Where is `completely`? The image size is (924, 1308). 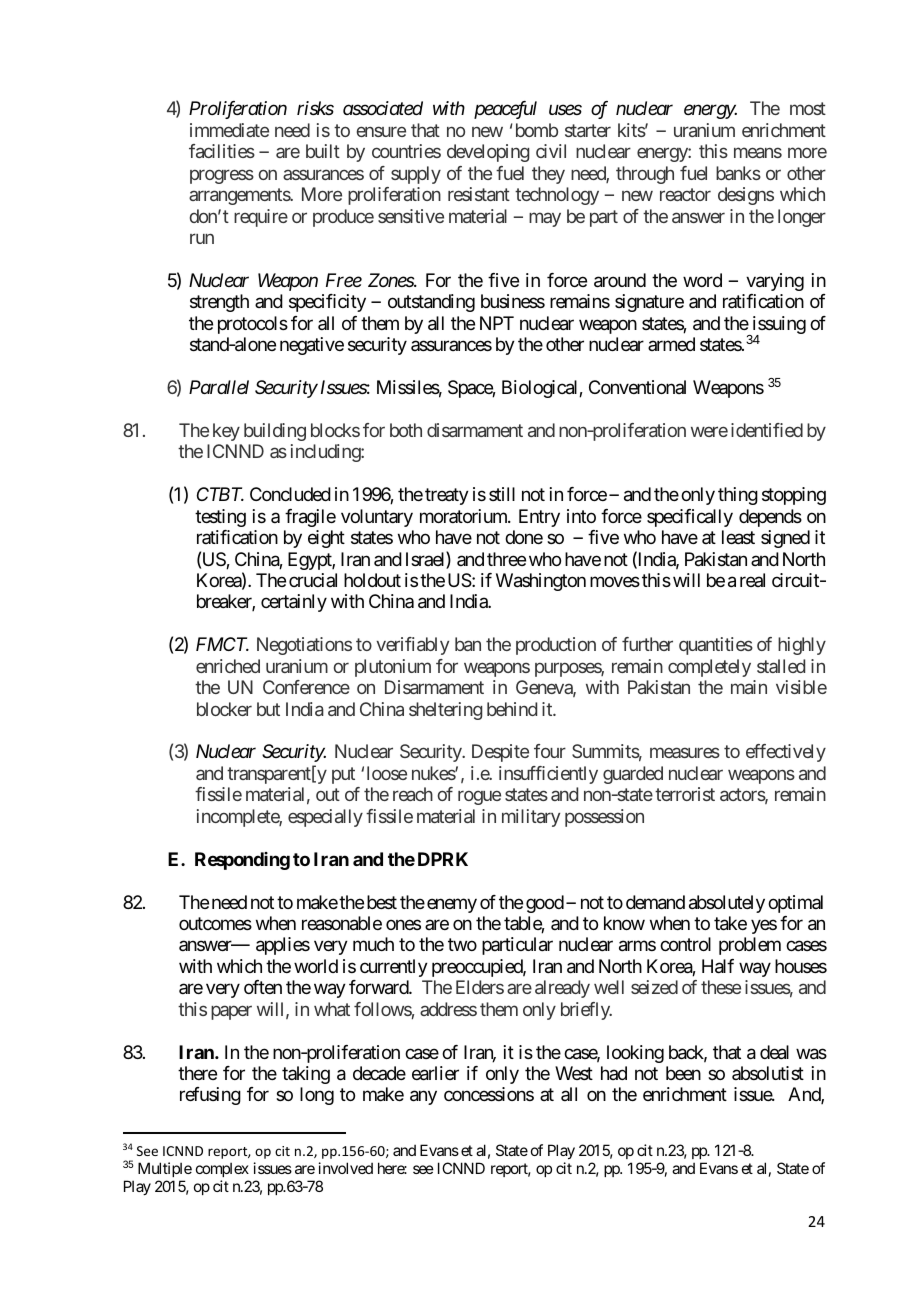 completely is located at coordinates (709, 668).
